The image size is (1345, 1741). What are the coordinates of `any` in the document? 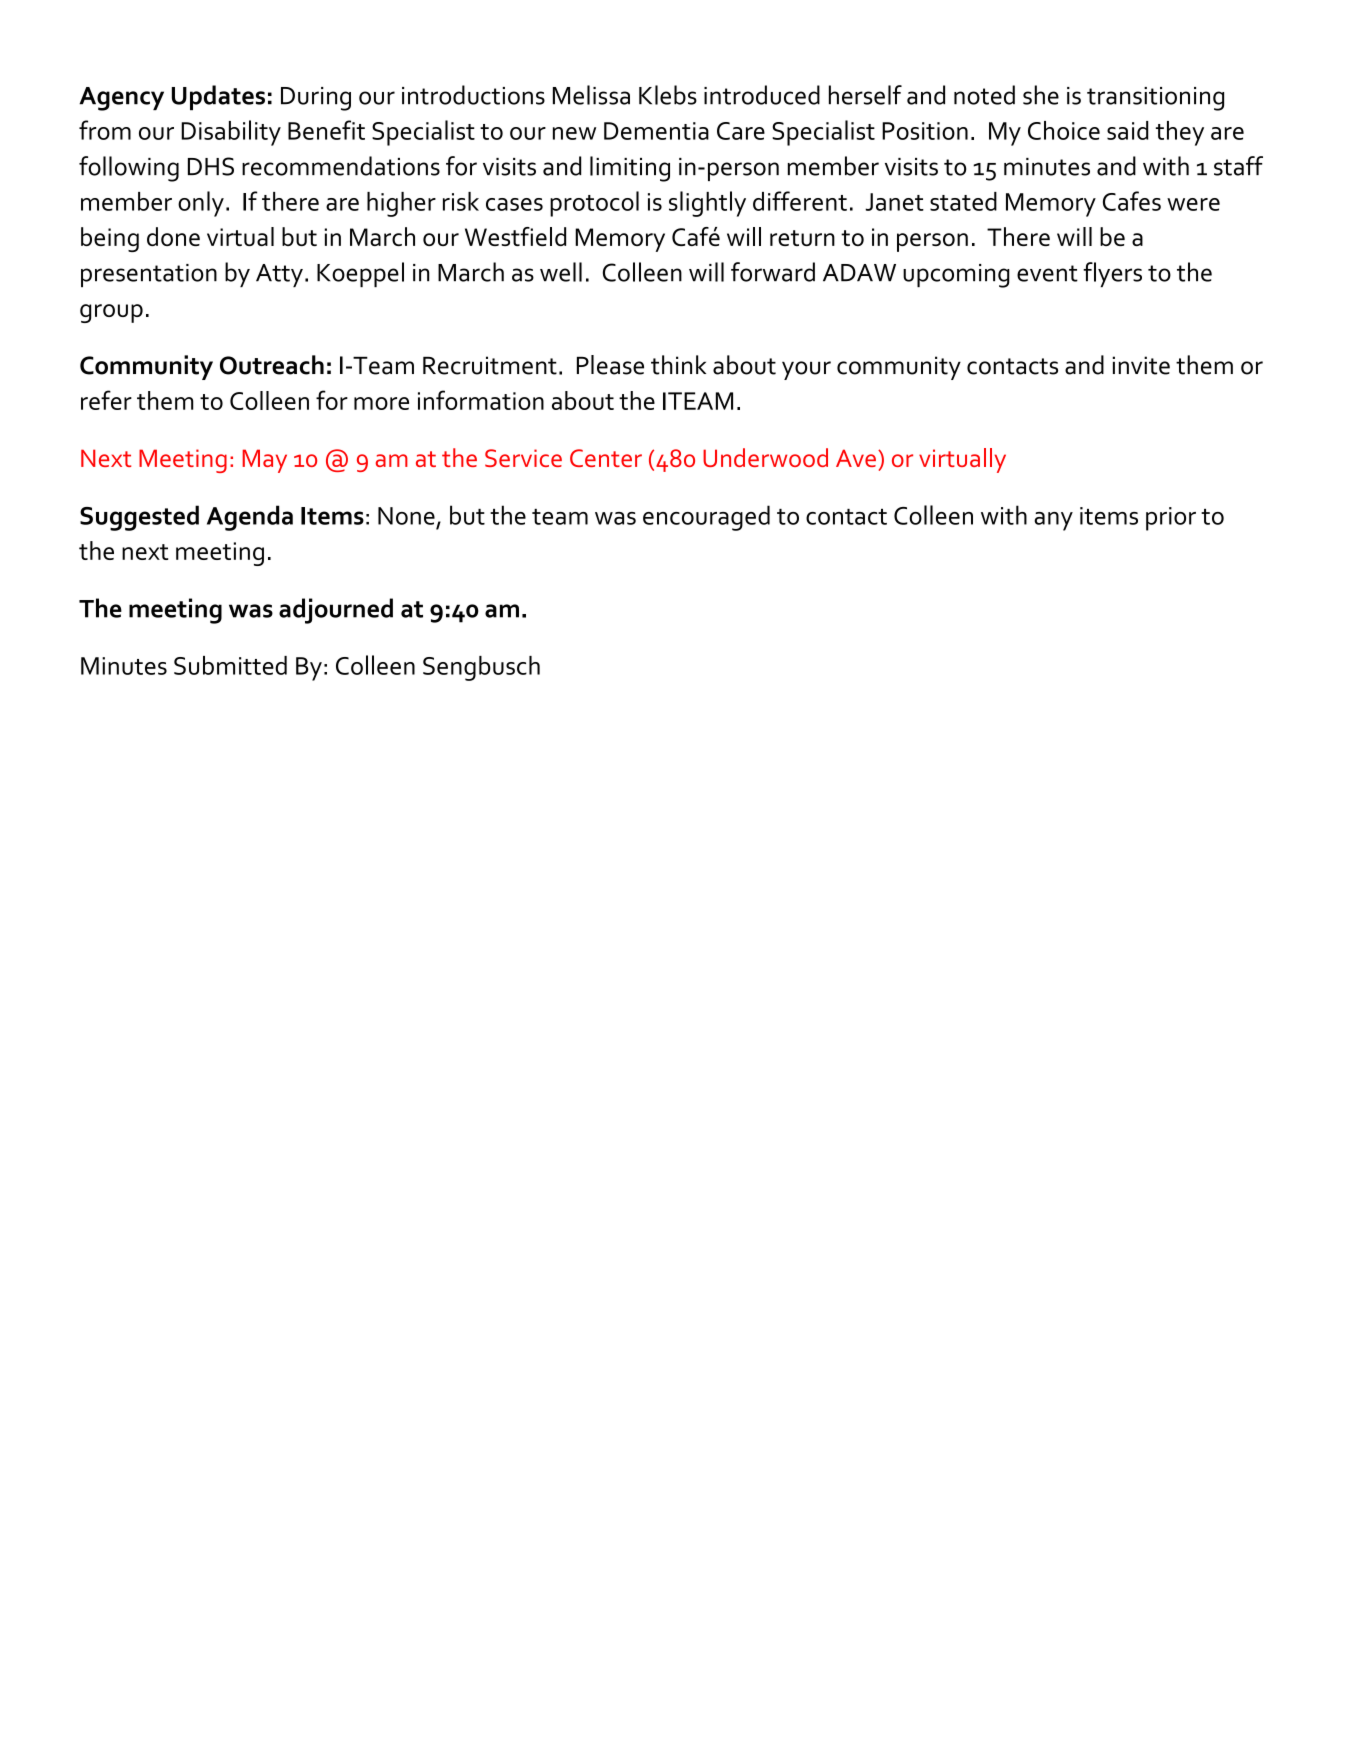 It's located at (1053, 521).
